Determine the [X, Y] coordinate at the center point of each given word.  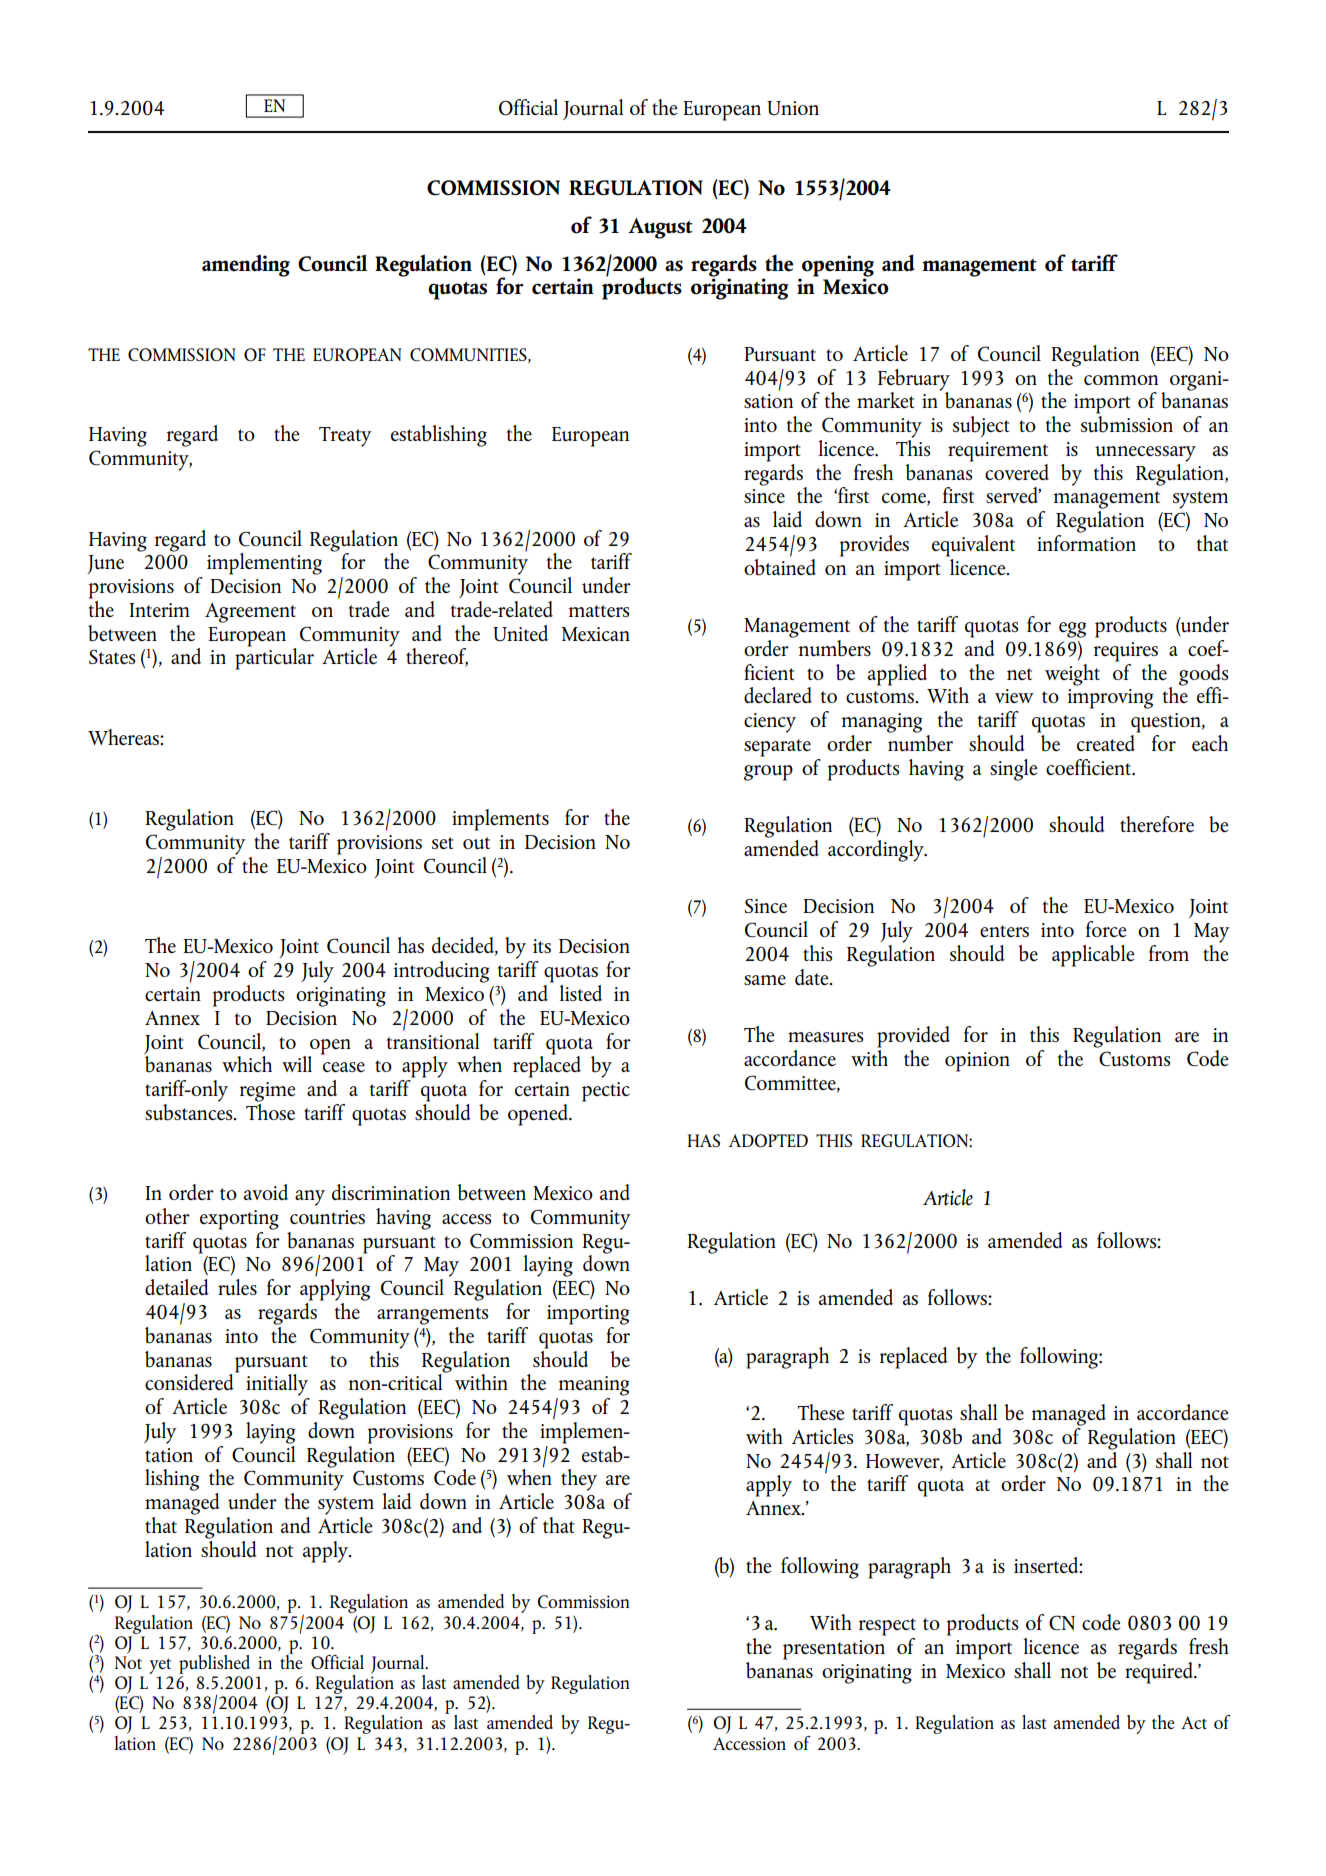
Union [793, 108]
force [1106, 929]
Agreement [250, 613]
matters [599, 611]
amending [246, 265]
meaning [594, 1386]
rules [237, 1287]
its [542, 946]
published [214, 1664]
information [1086, 541]
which [247, 1064]
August [660, 228]
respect [887, 1627]
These [821, 1412]
